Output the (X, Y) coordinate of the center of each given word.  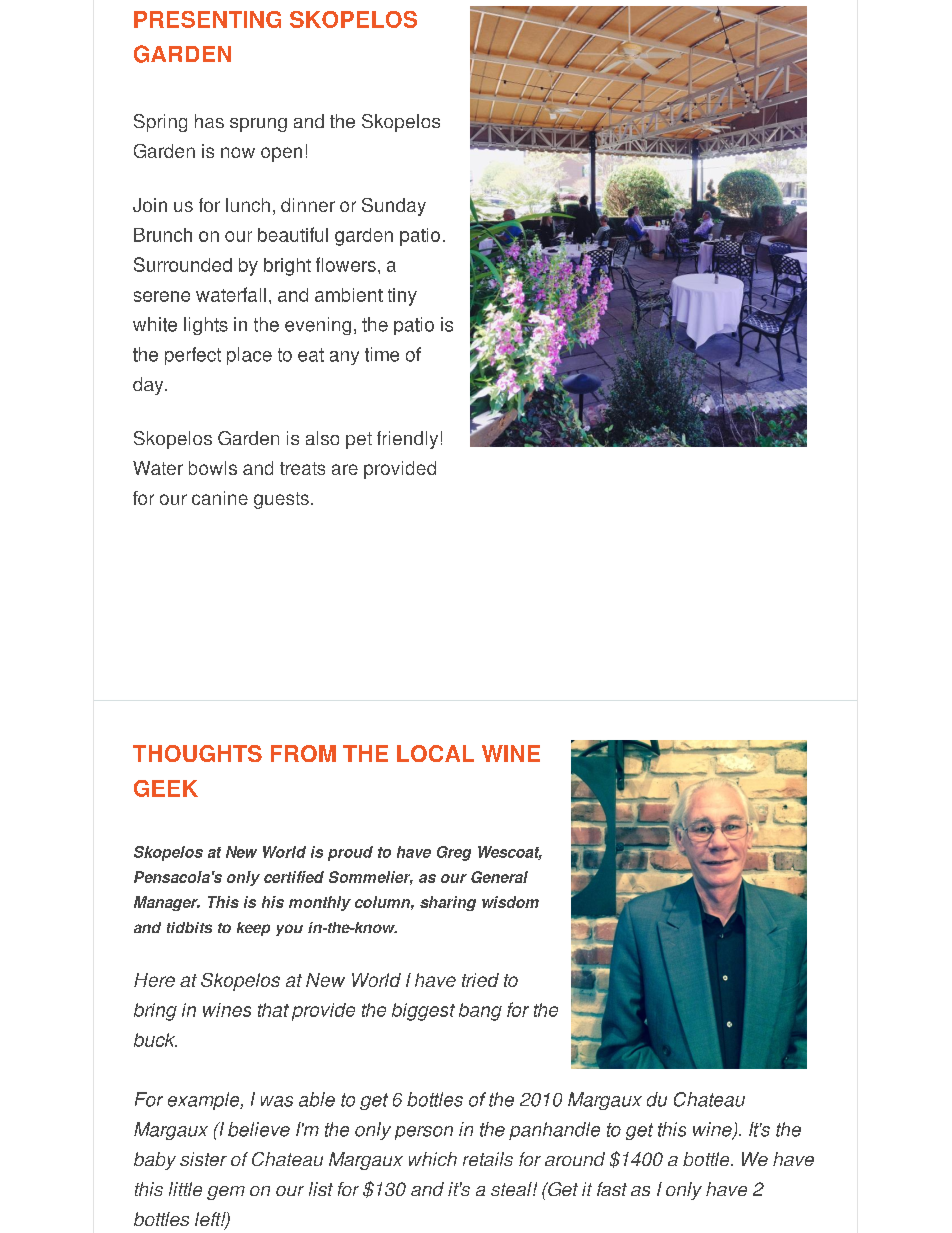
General (499, 877)
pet (359, 440)
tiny (402, 297)
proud (350, 853)
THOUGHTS (197, 753)
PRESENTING (207, 19)
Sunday (394, 207)
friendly (407, 440)
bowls (213, 468)
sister (203, 1159)
